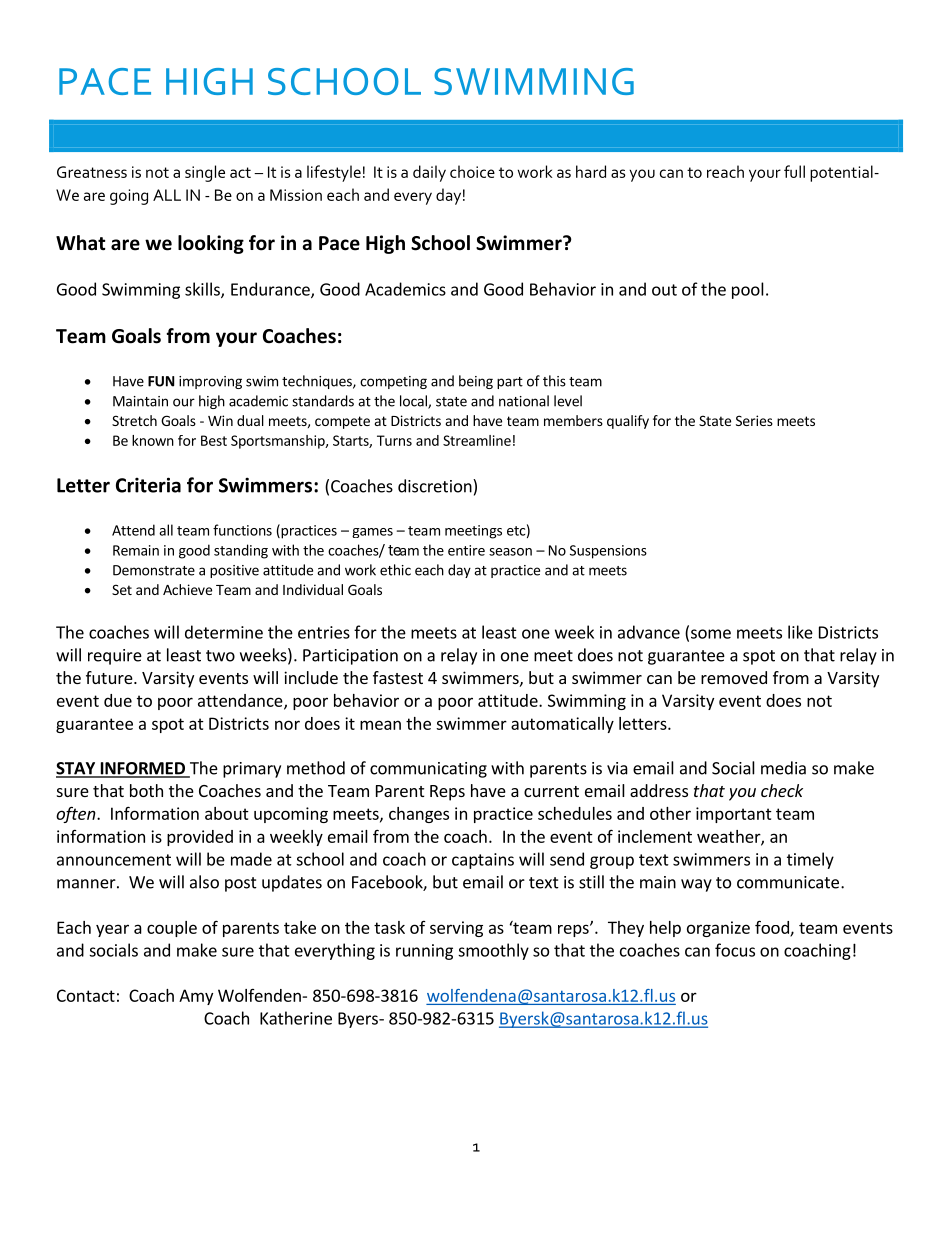 The image size is (952, 1233). Describe the element at coordinates (187, 589) in the screenshot. I see `Achieve` at that location.
